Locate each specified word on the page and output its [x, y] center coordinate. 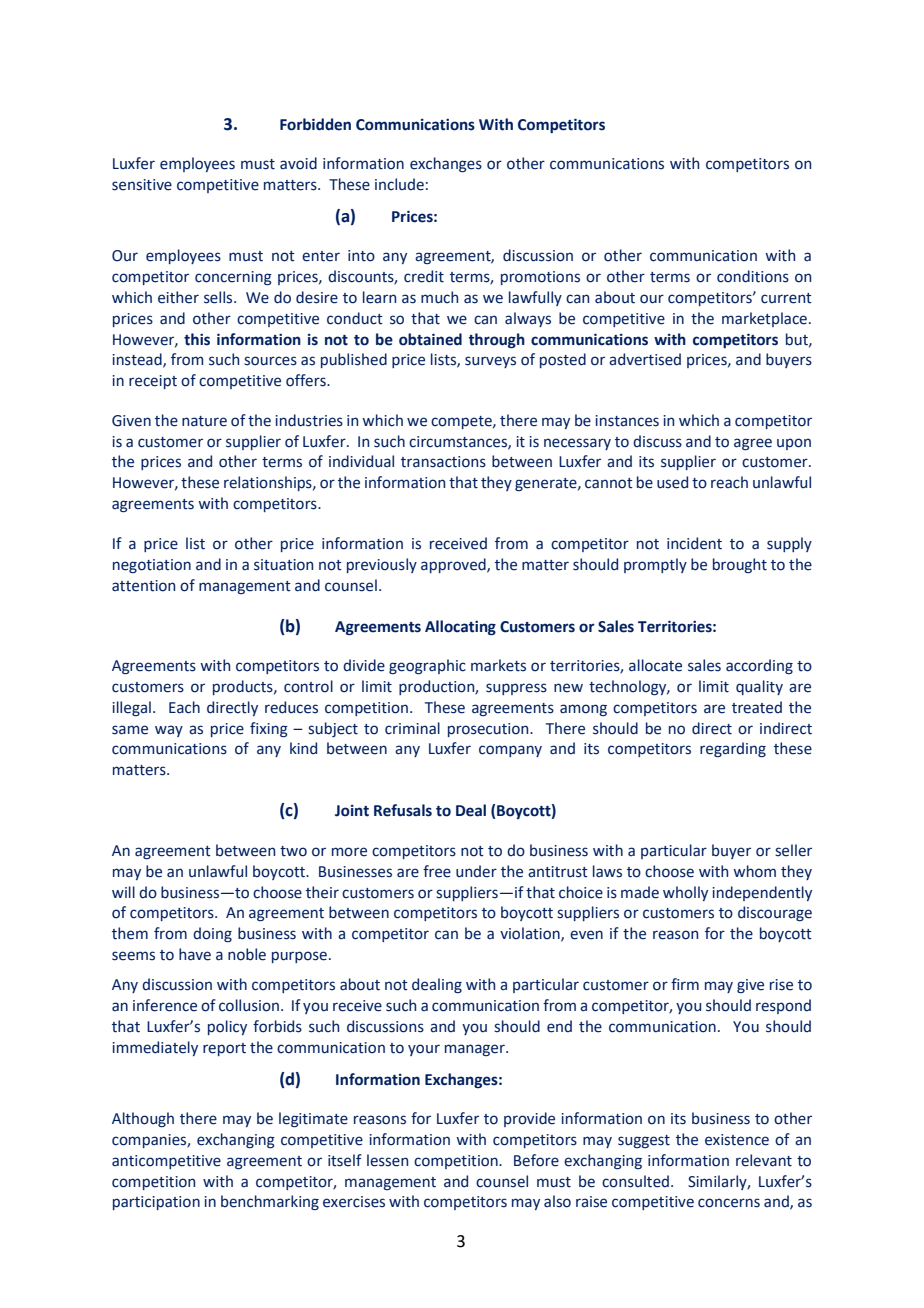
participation [156, 1203]
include [399, 184]
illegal [131, 708]
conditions [753, 276]
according [759, 666]
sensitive [142, 185]
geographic [427, 667]
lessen [387, 1160]
